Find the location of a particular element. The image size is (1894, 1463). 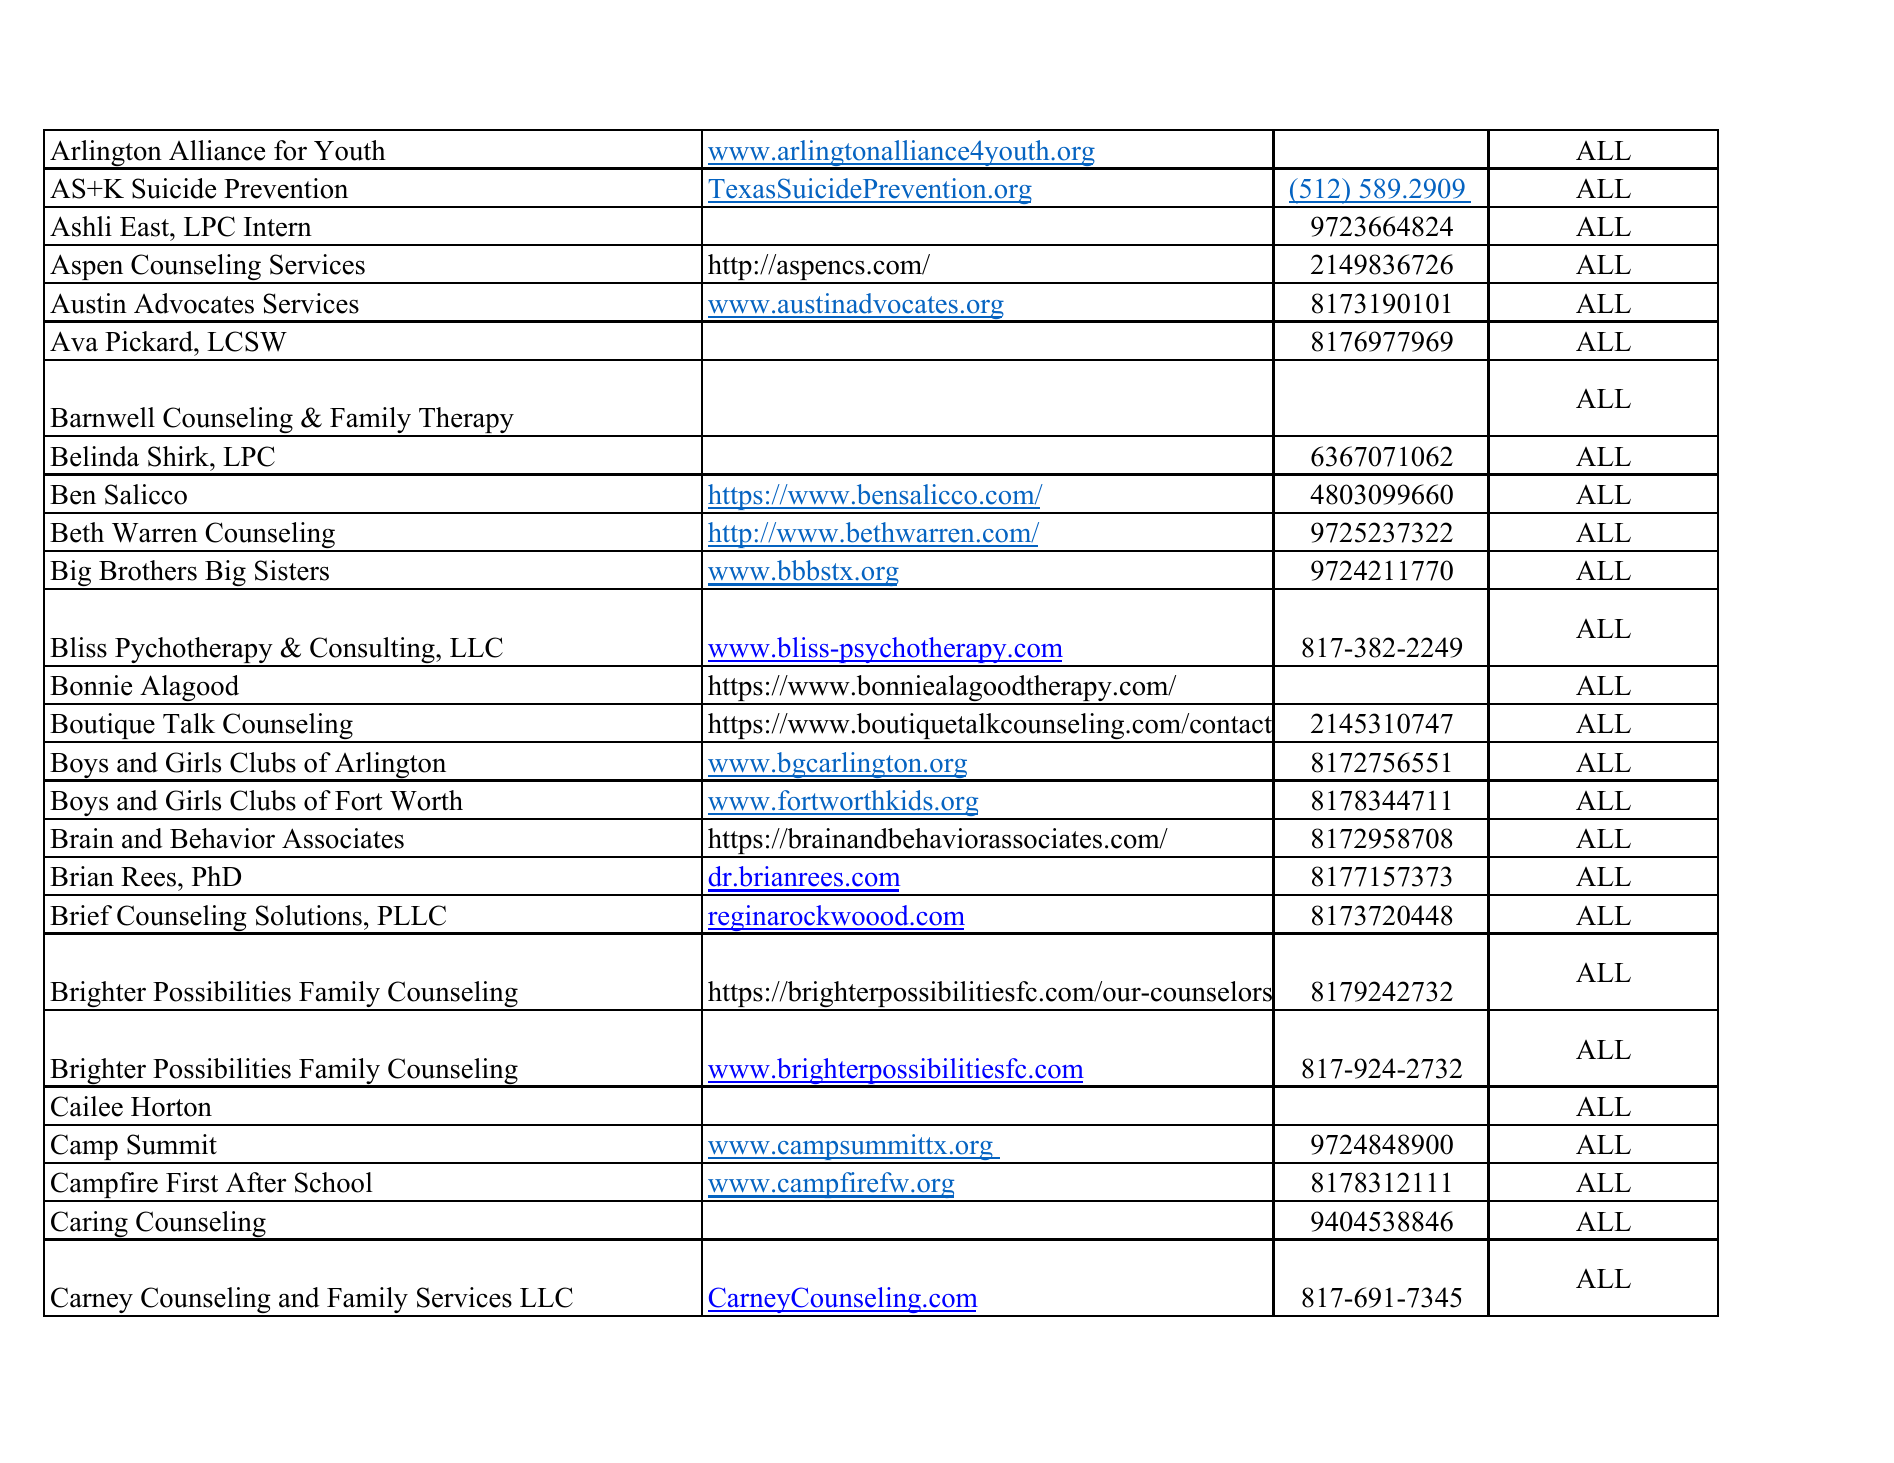

After is located at coordinates (256, 1182).
